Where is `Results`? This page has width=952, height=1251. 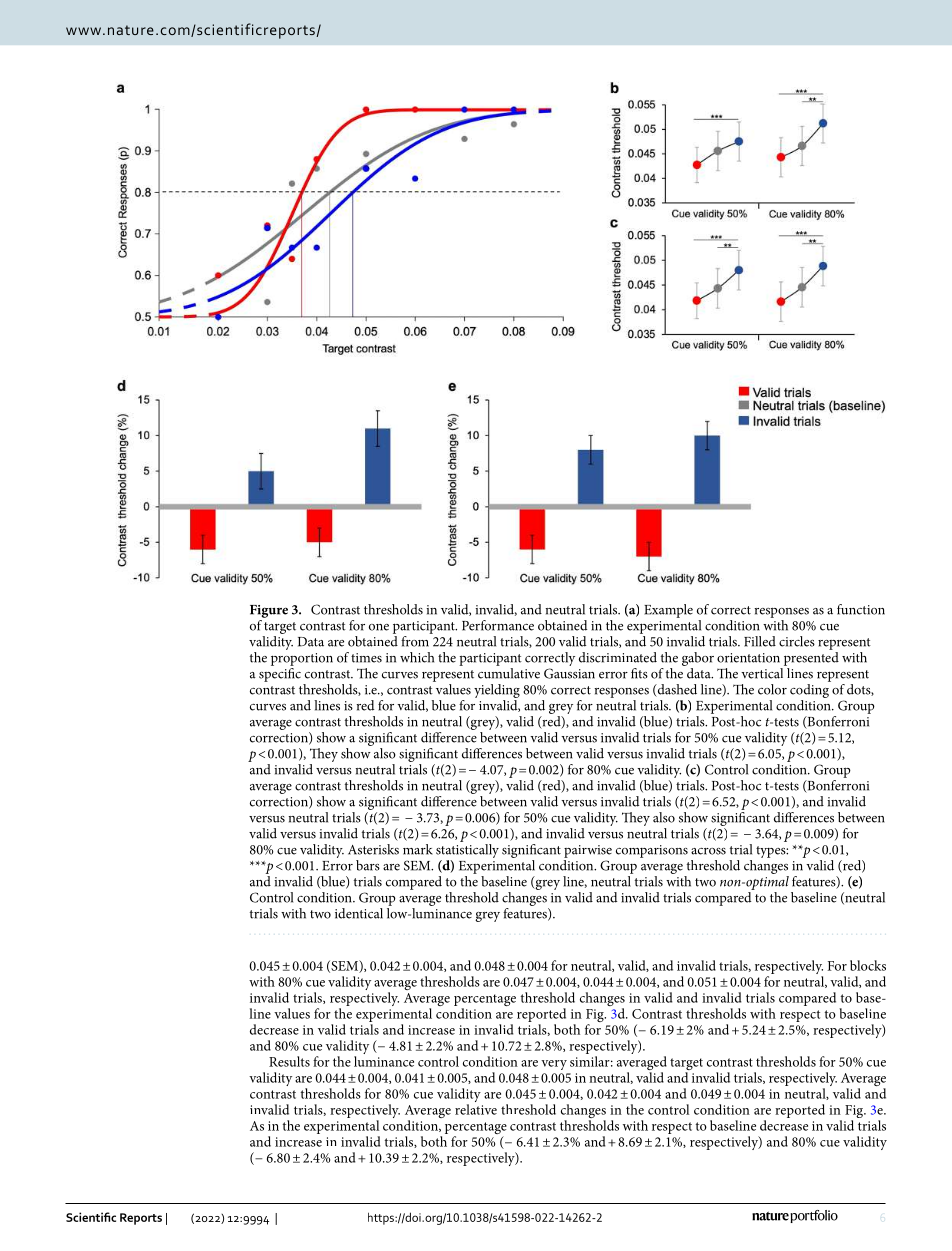 Results is located at coordinates (289, 1061).
